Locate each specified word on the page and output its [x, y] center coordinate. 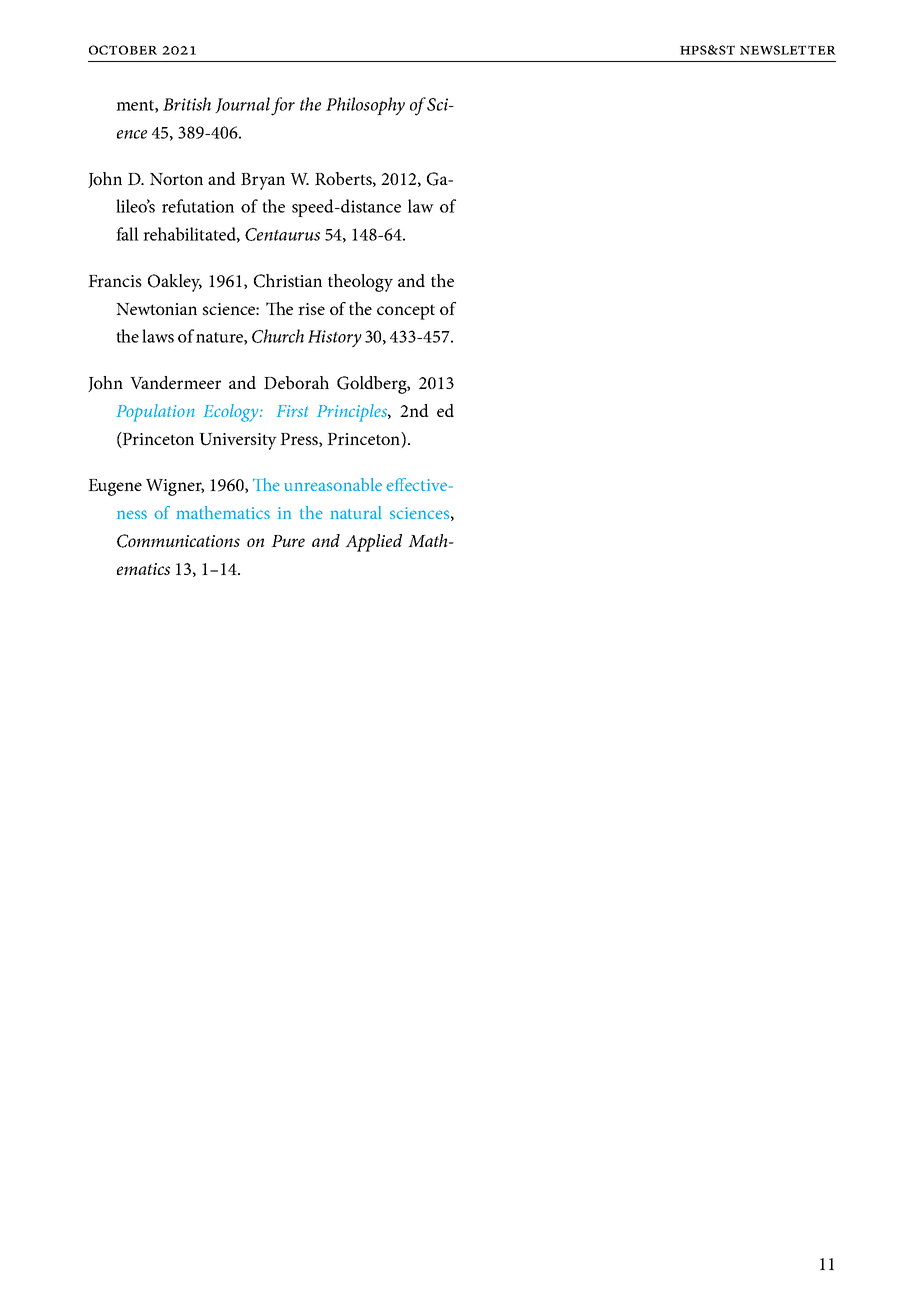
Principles [353, 413]
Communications [178, 541]
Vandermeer [175, 382]
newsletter [788, 50]
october [123, 50]
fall [127, 234]
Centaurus [282, 234]
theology [360, 283]
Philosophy [365, 106]
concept [406, 312]
